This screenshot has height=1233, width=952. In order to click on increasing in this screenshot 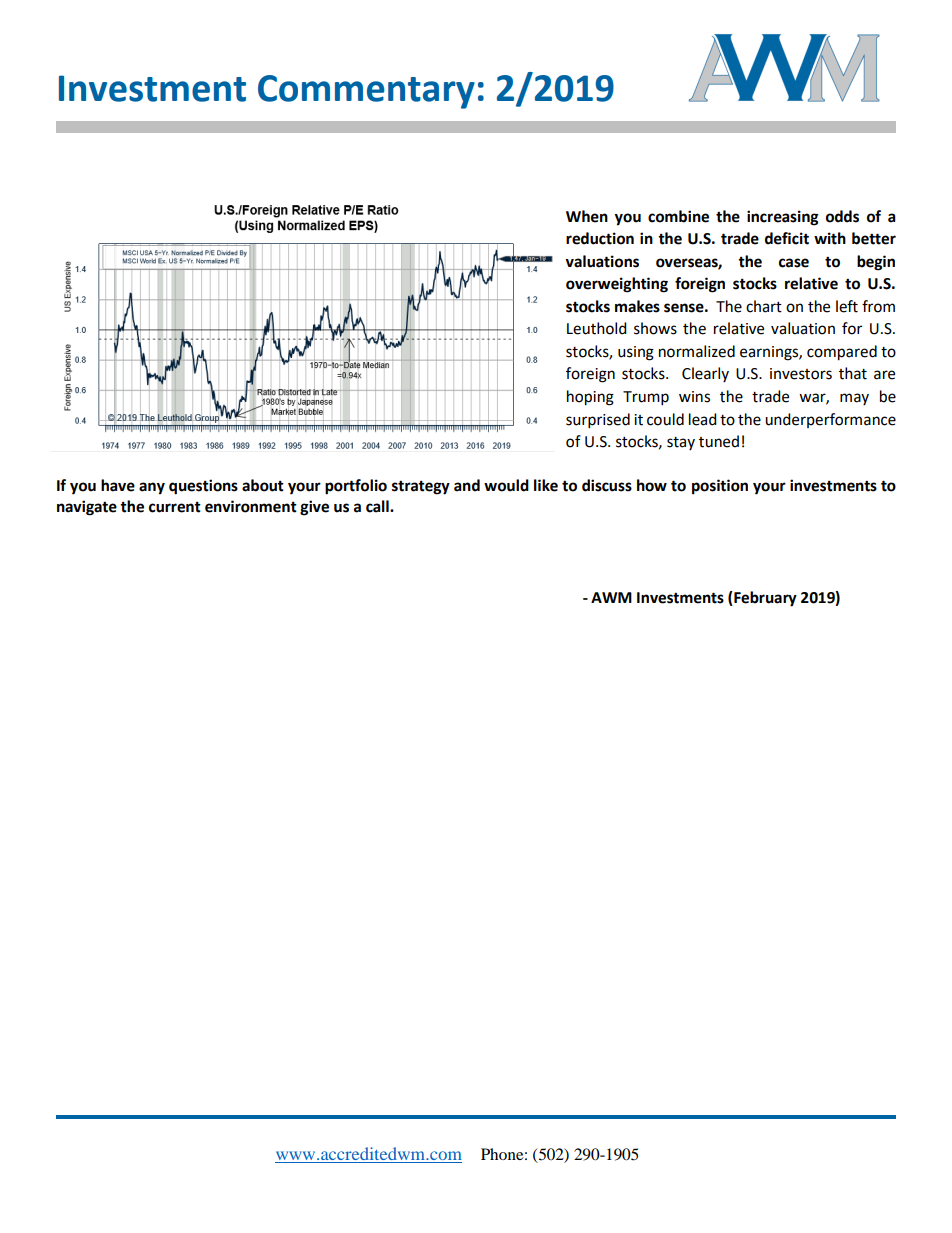, I will do `click(783, 218)`.
